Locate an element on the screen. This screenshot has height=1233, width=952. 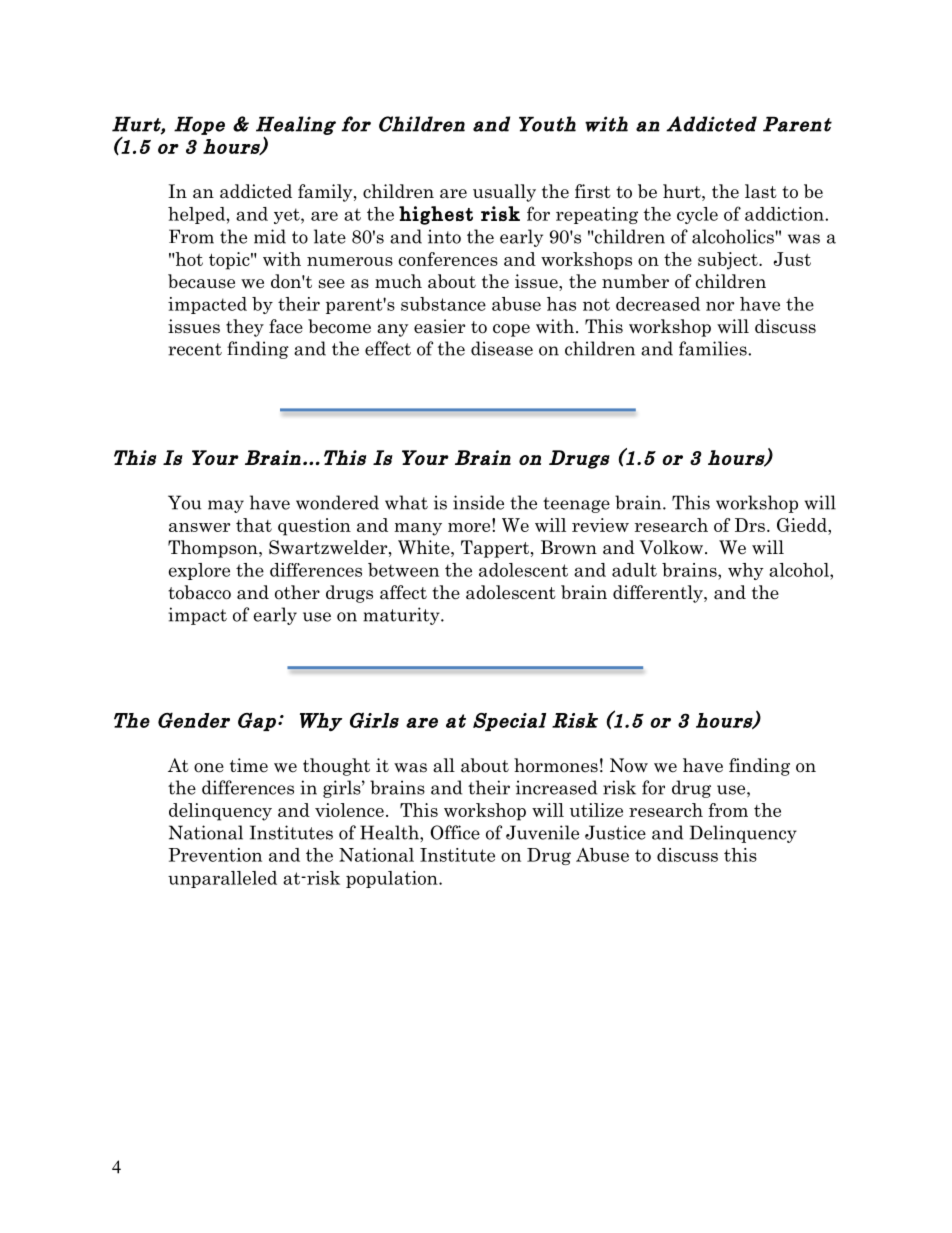
that is located at coordinates (254, 525).
